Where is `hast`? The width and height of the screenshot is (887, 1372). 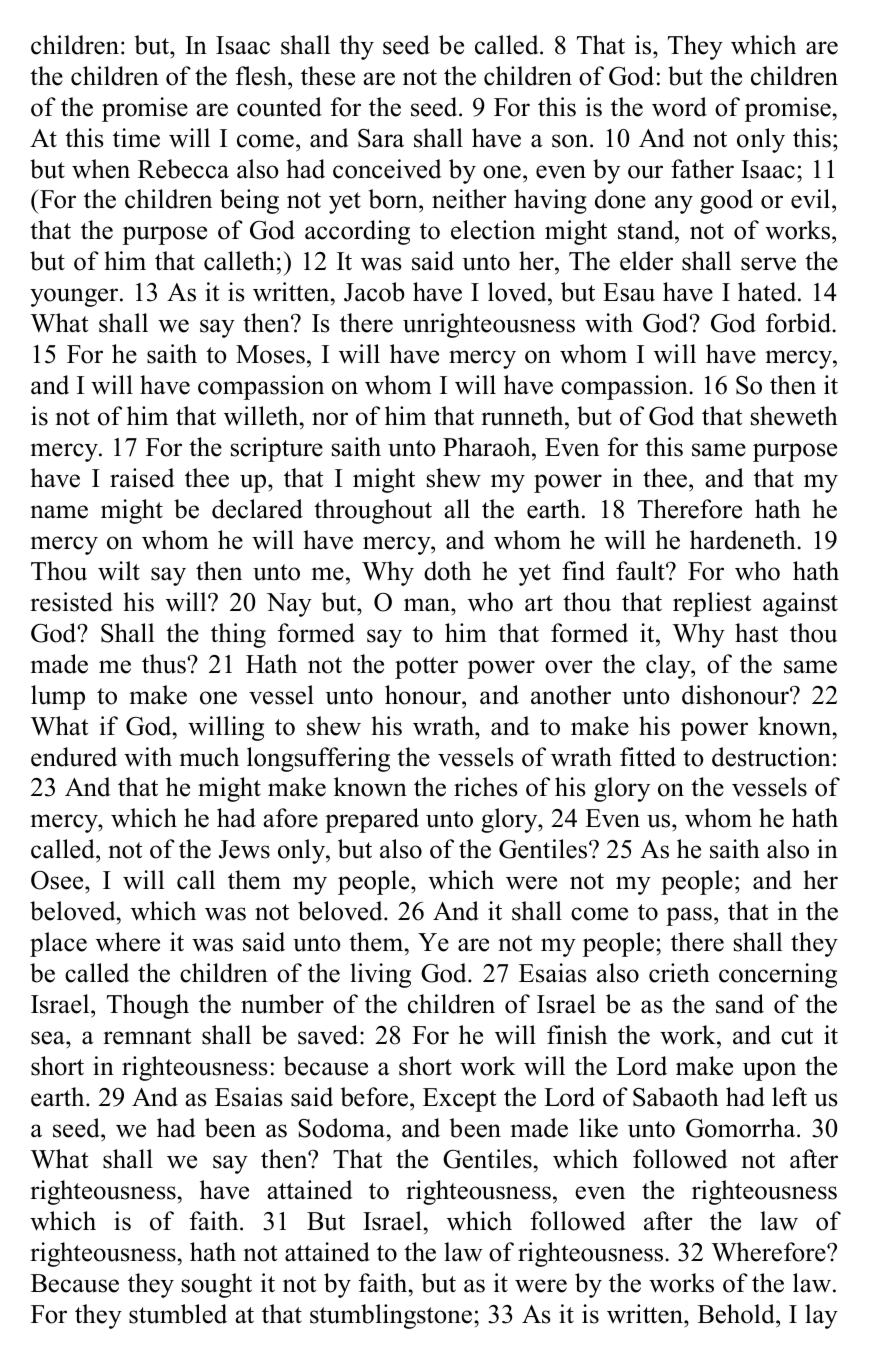 hast is located at coordinates (756, 633).
